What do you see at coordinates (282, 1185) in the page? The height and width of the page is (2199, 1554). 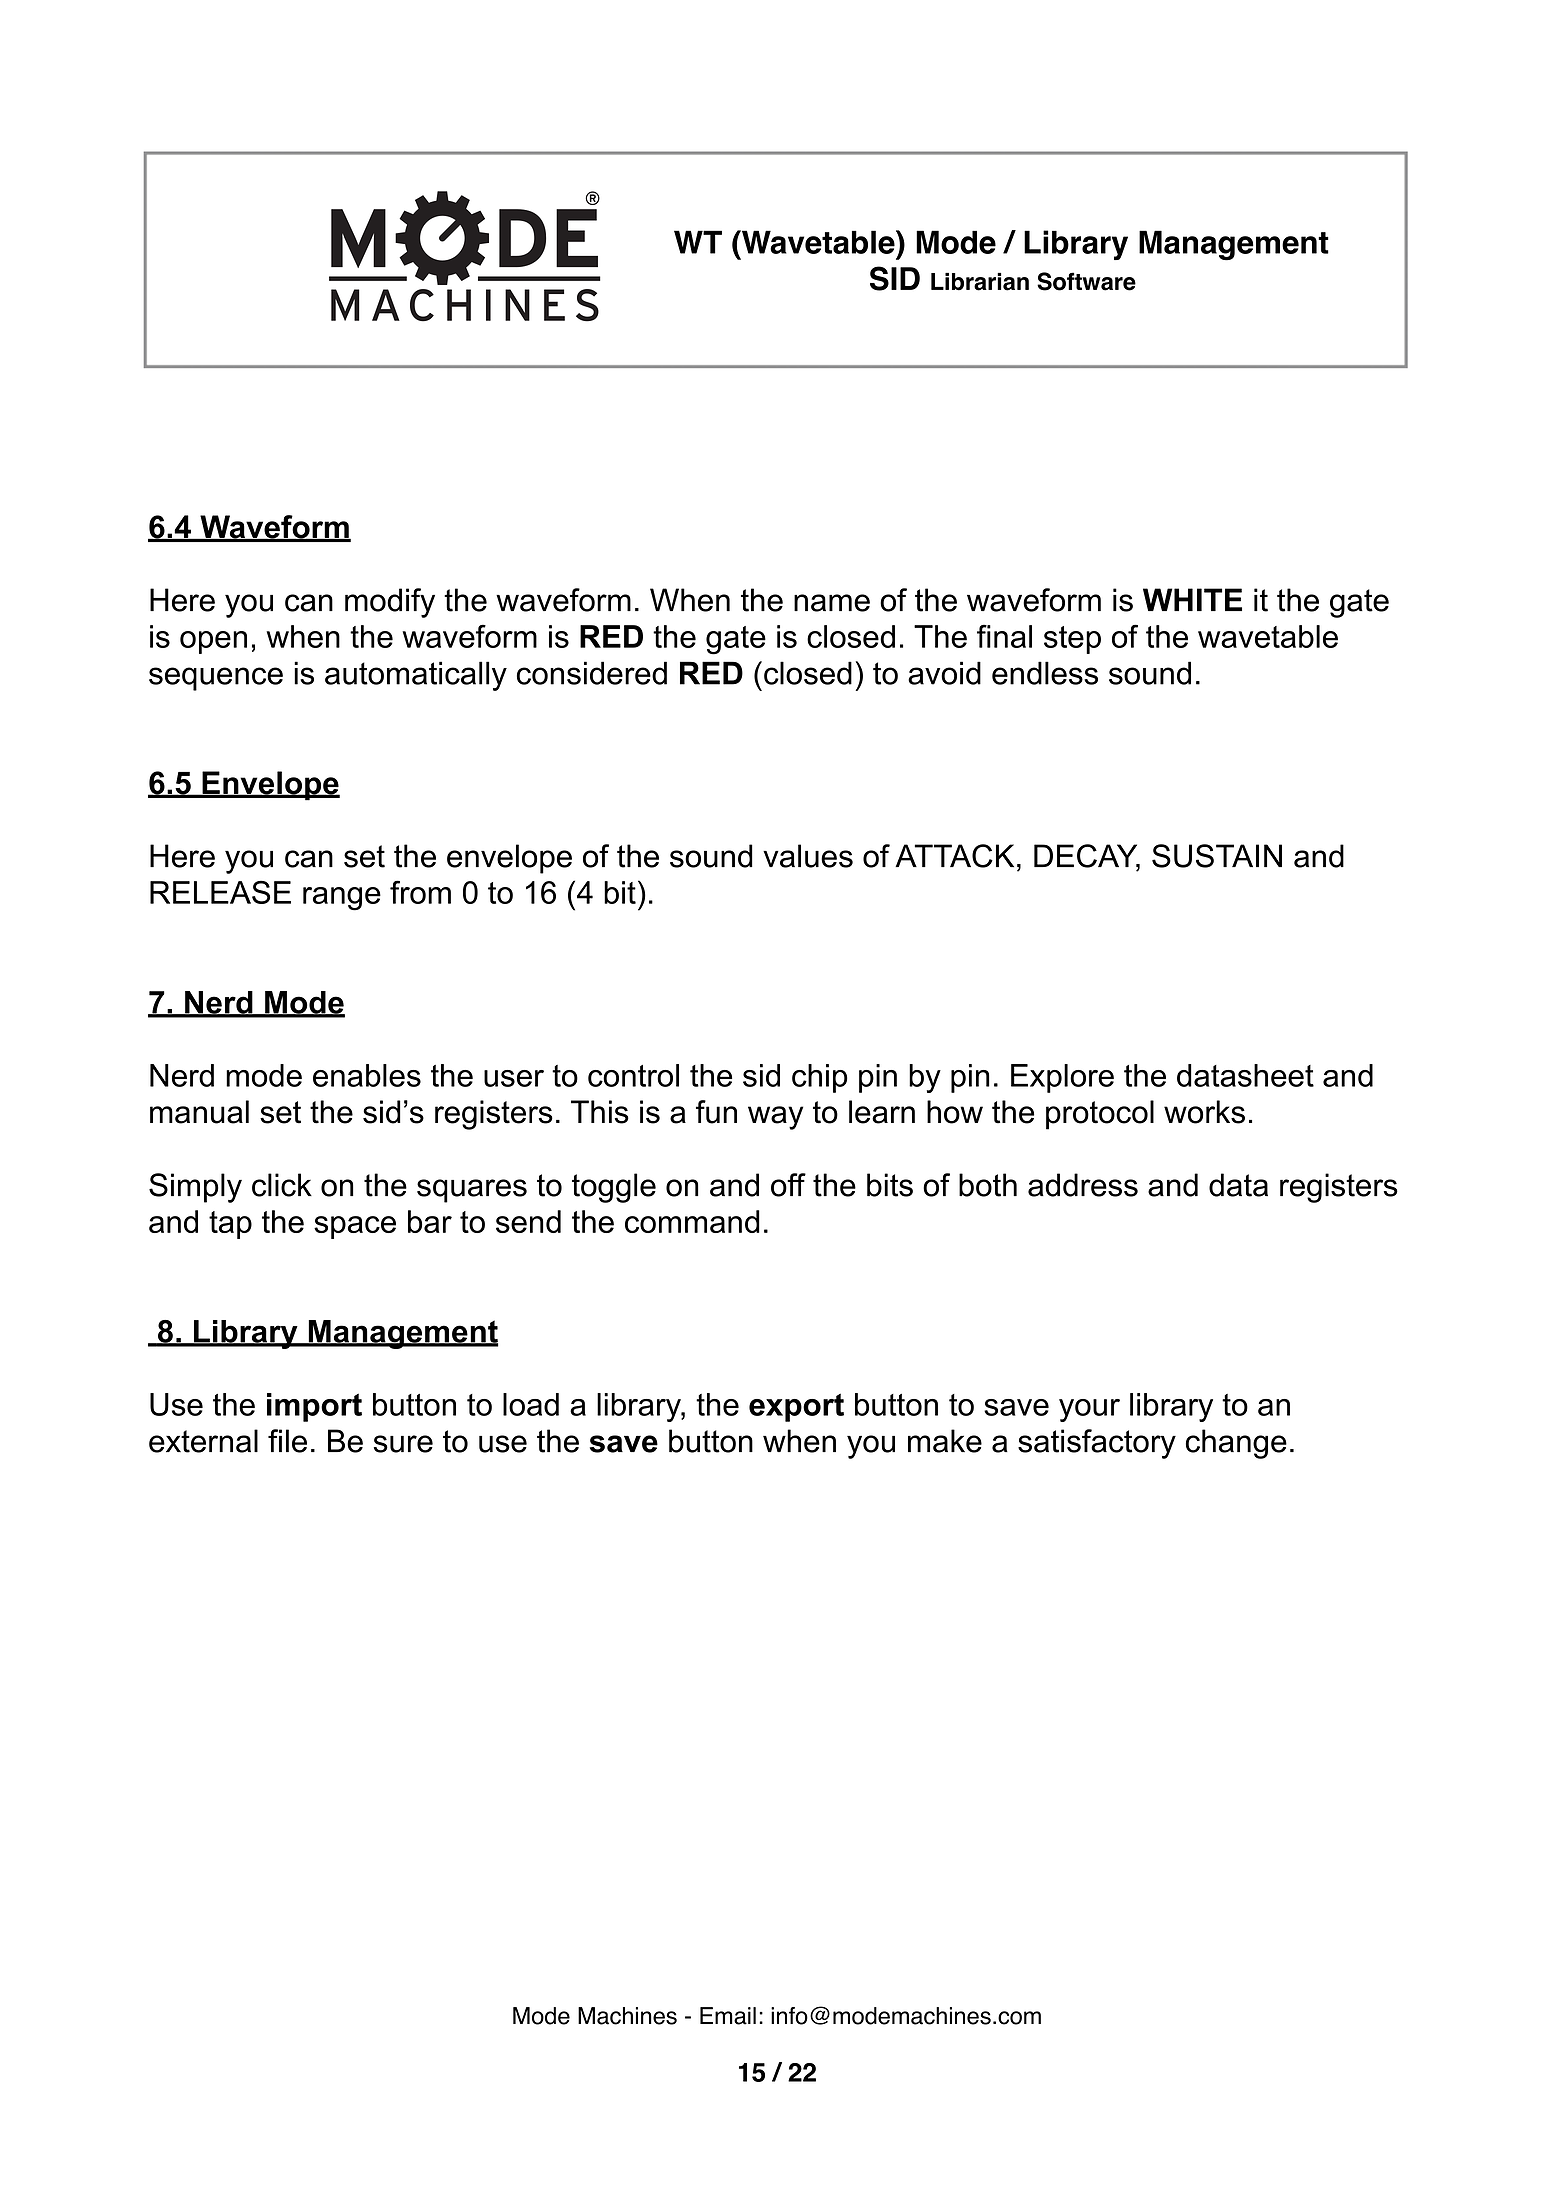 I see `click` at bounding box center [282, 1185].
